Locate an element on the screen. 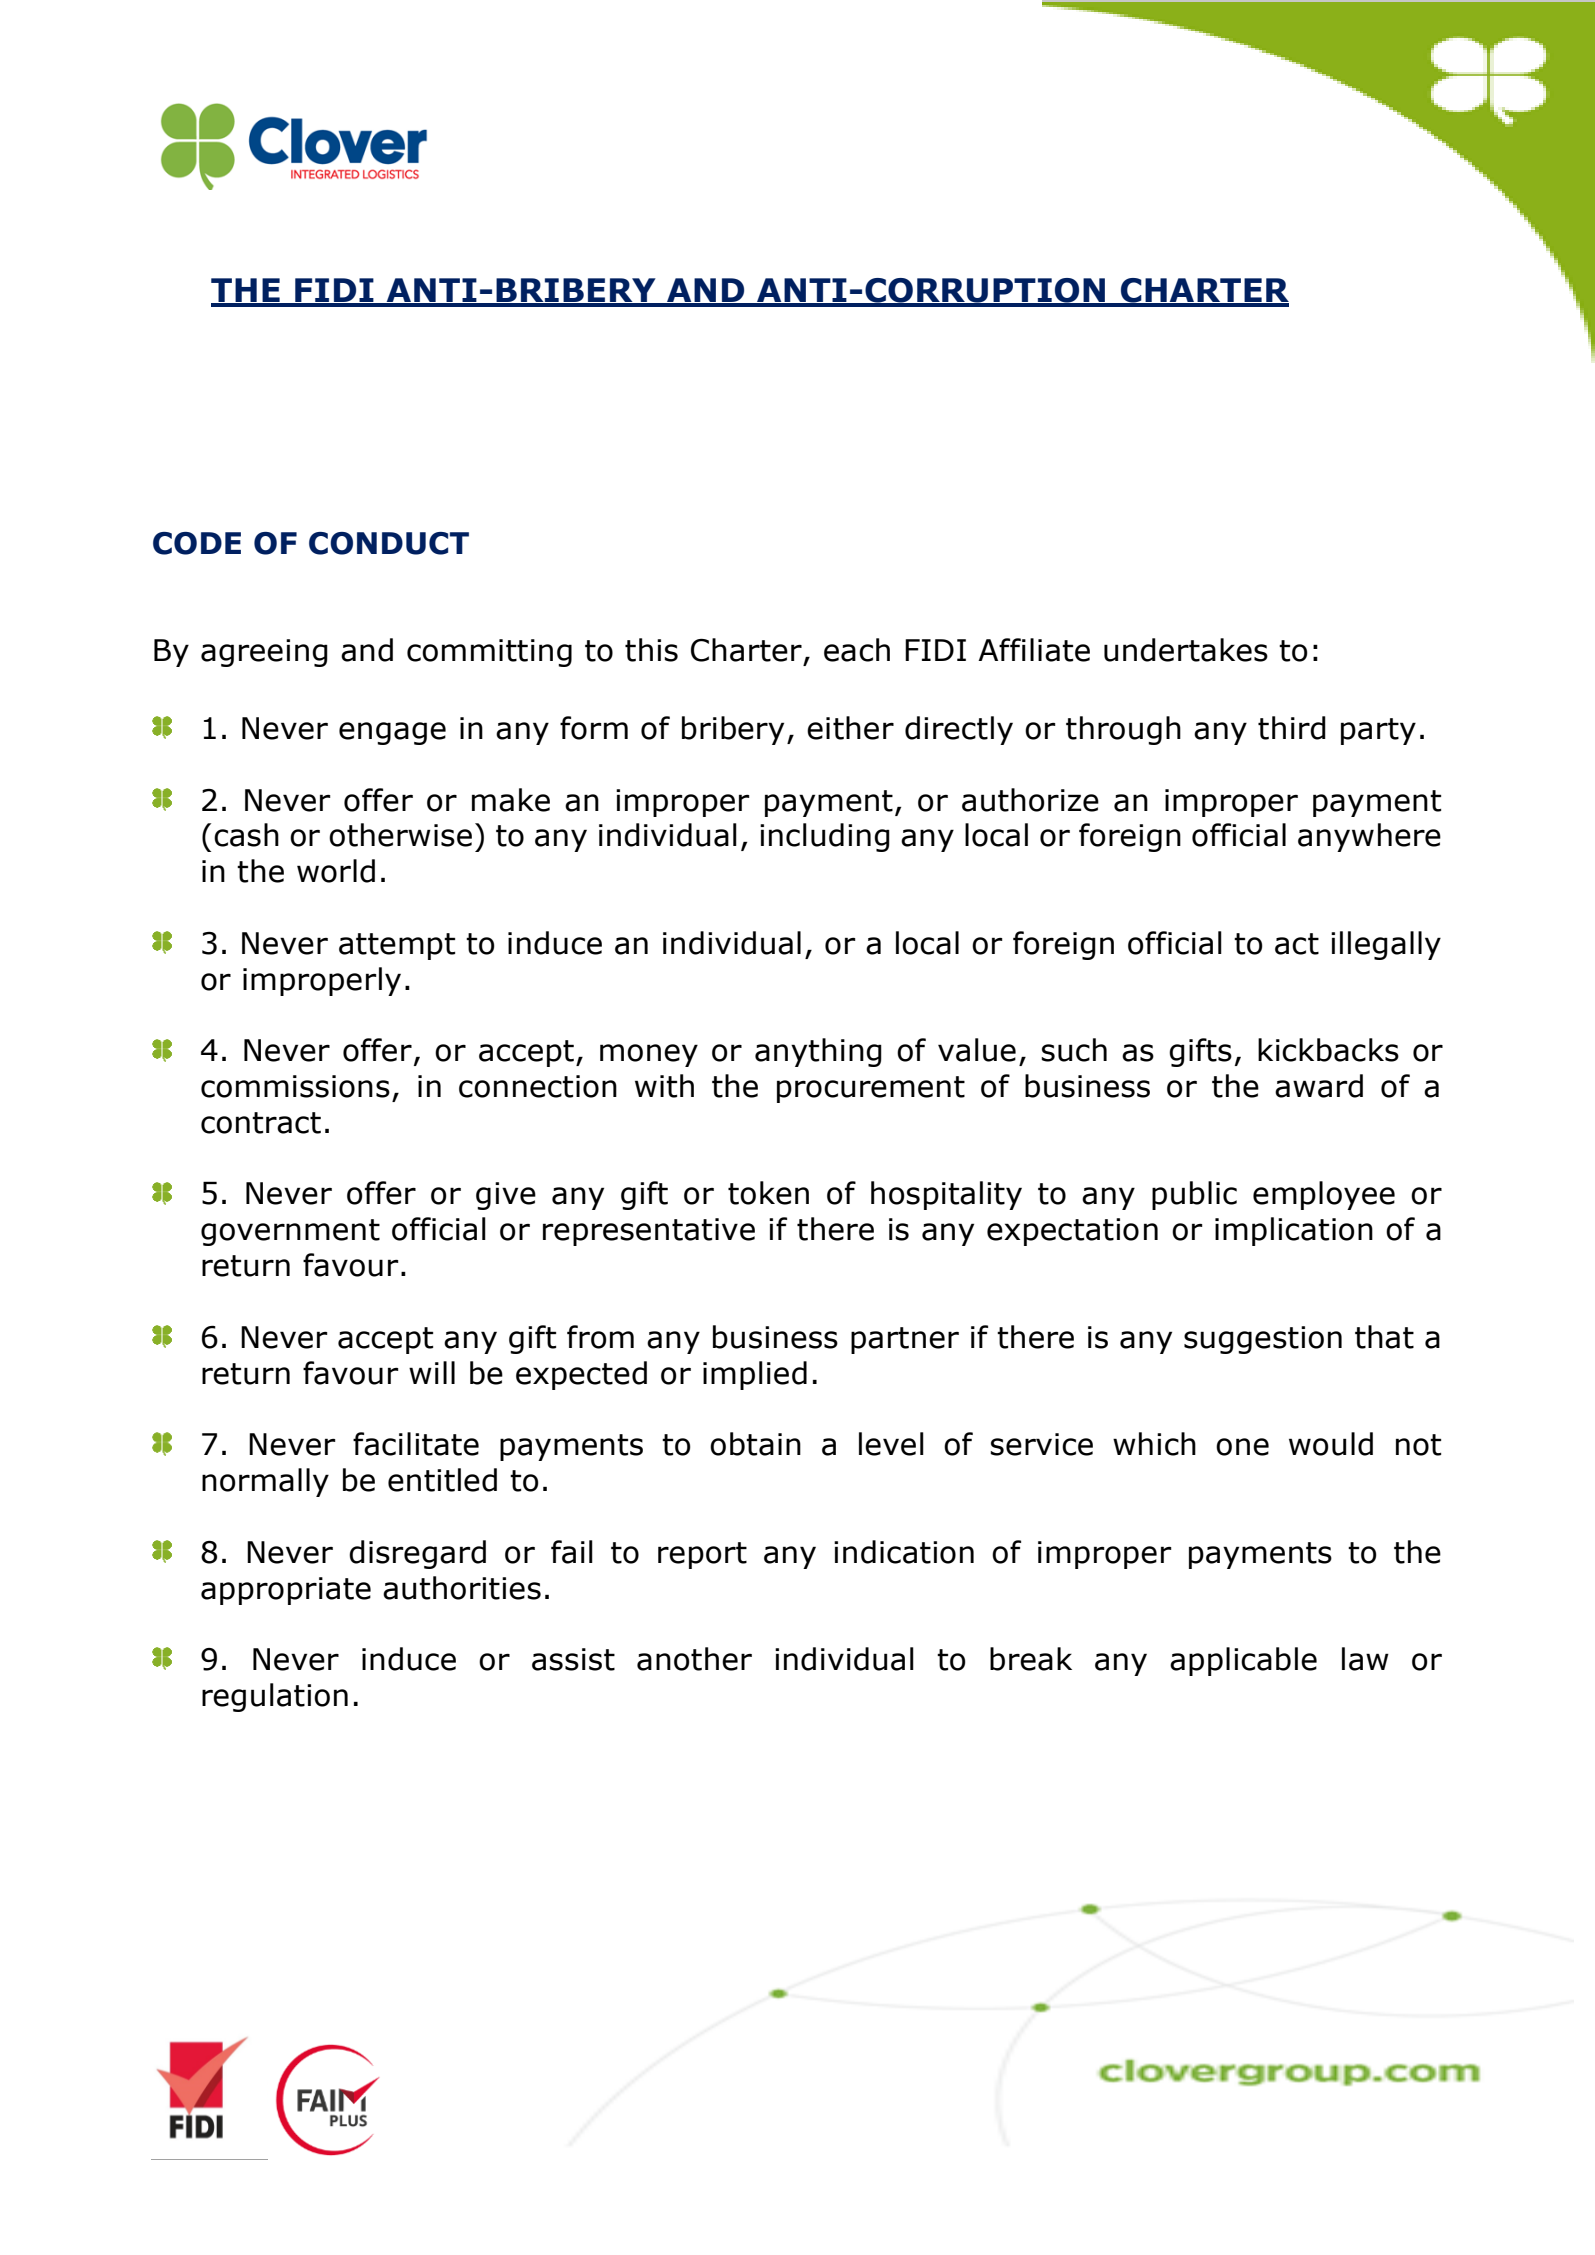 Image resolution: width=1595 pixels, height=2255 pixels. CONDUCT is located at coordinates (389, 543).
